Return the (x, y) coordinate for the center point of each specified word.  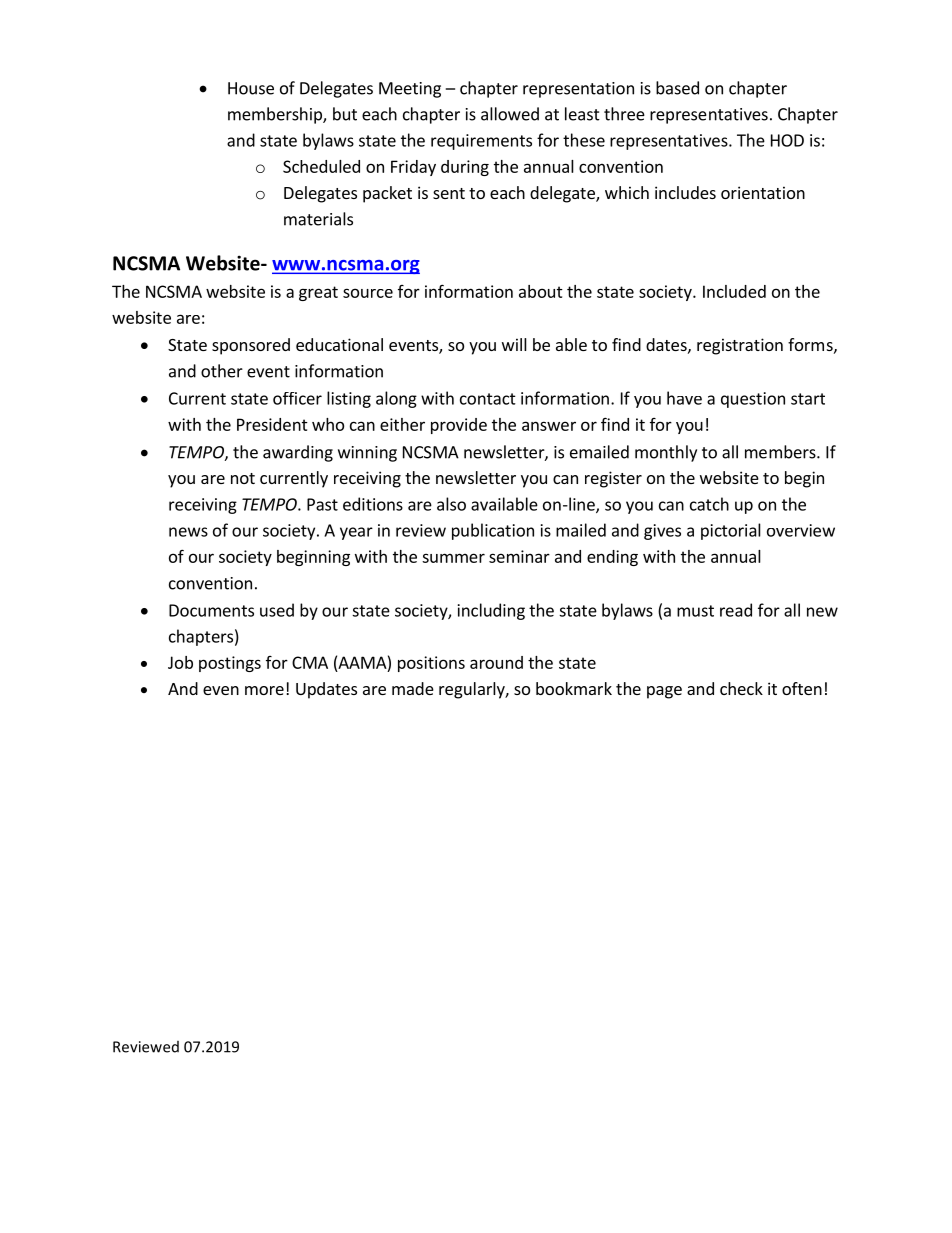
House (251, 88)
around (496, 662)
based (677, 88)
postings (230, 664)
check (741, 688)
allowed (510, 114)
